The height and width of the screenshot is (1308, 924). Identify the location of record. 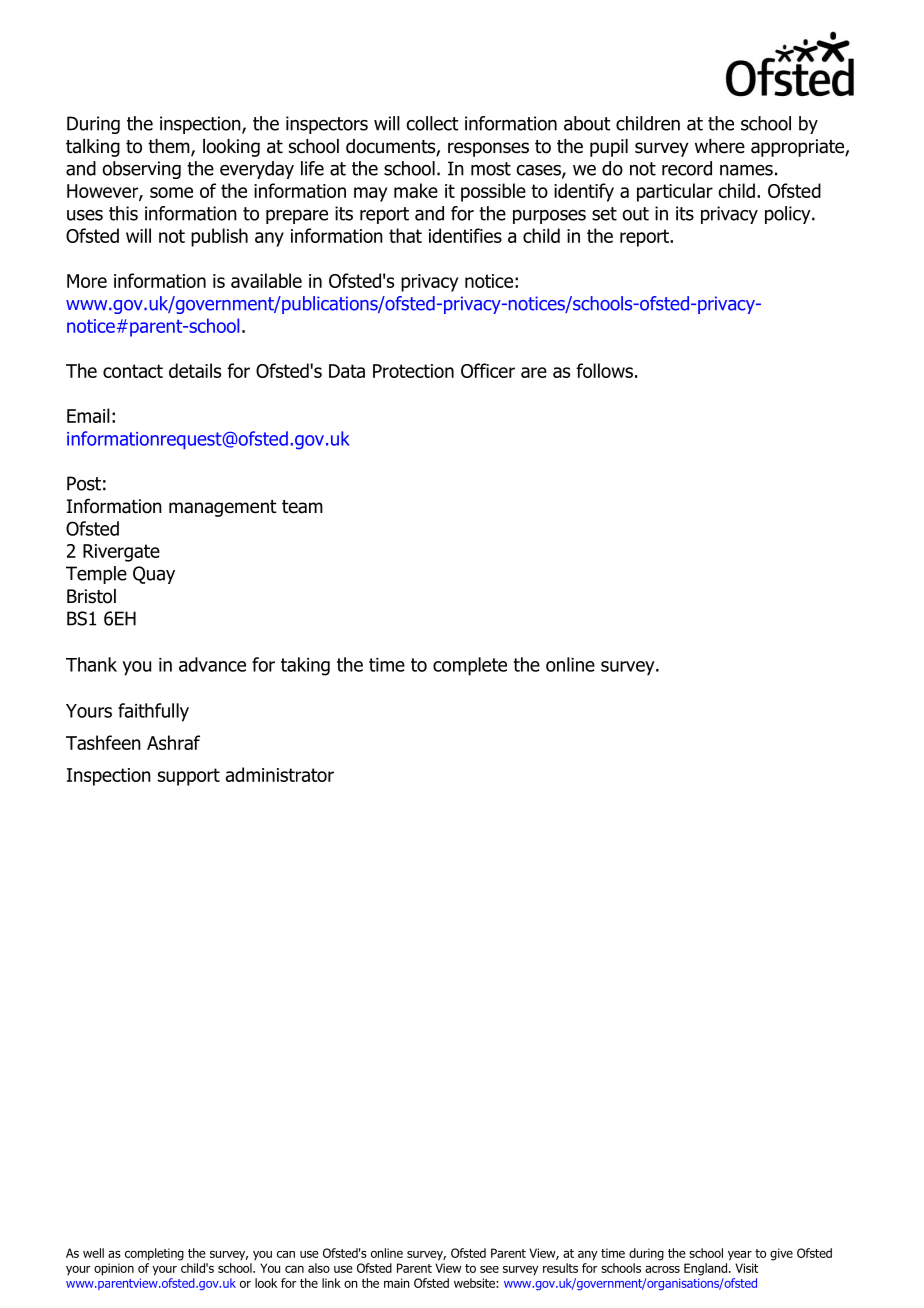
(687, 168).
